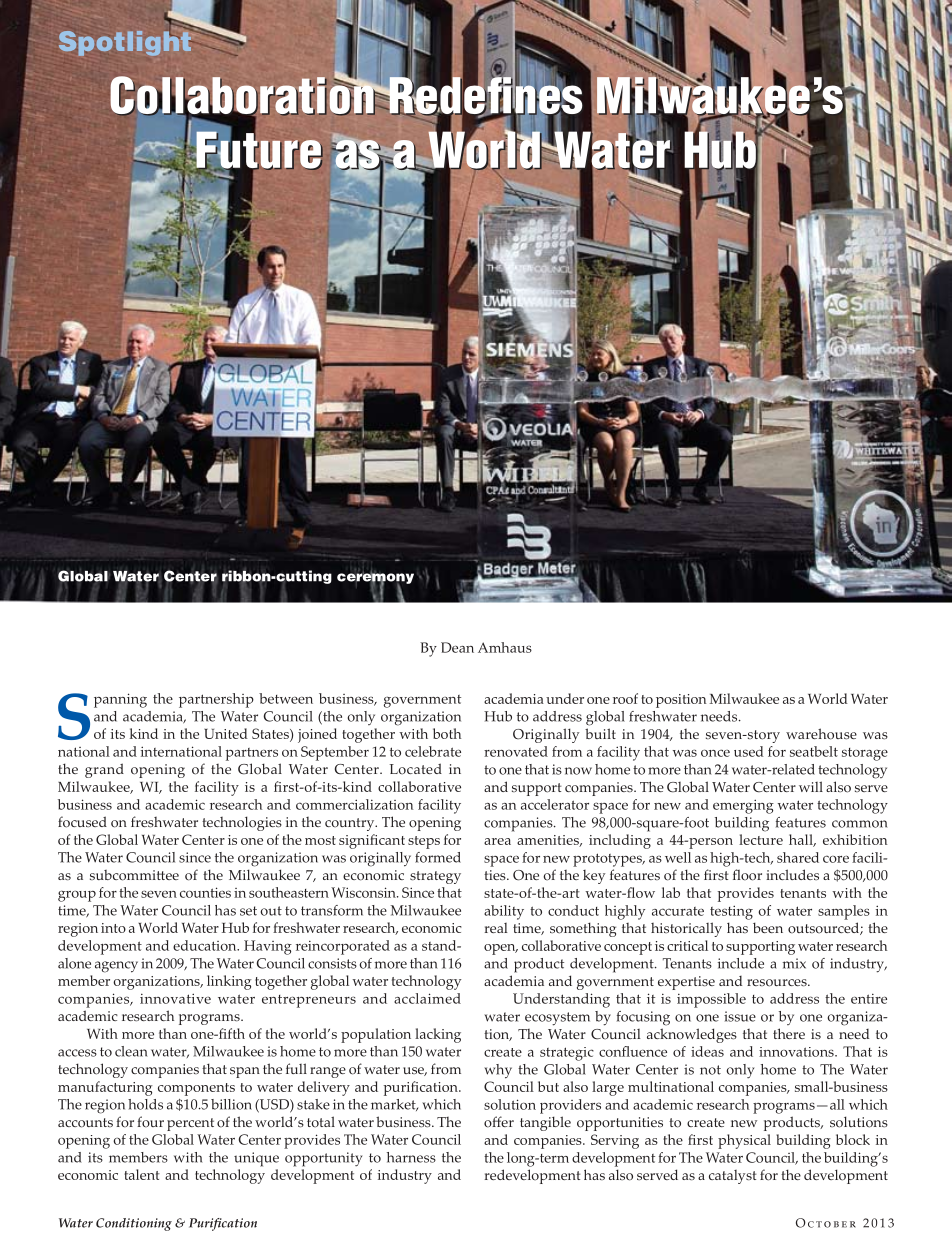 This screenshot has width=952, height=1256. Describe the element at coordinates (375, 578) in the screenshot. I see `ceremony` at that location.
